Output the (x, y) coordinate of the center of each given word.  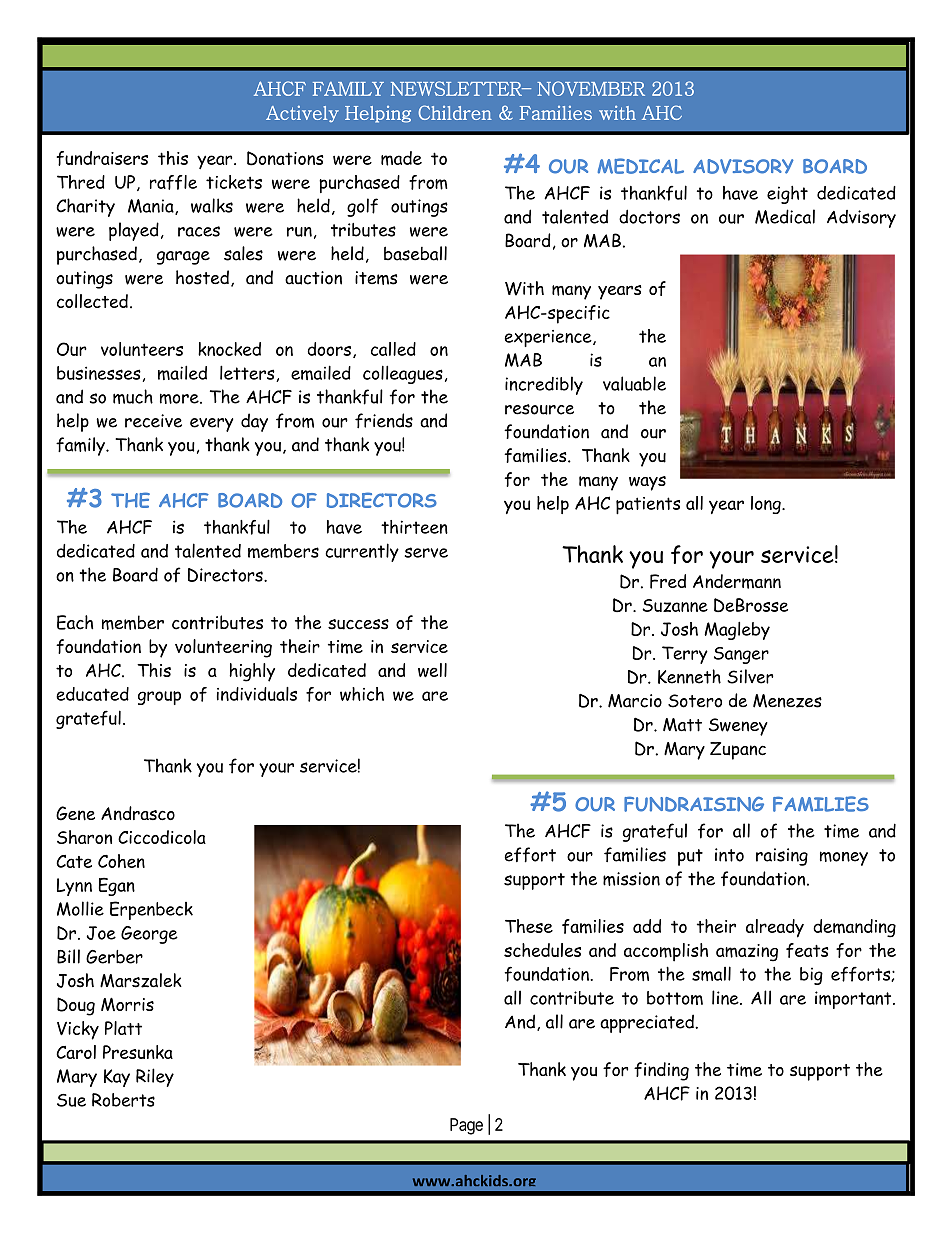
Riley (155, 1077)
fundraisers (102, 158)
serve (426, 552)
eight (787, 195)
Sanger (741, 655)
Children (455, 112)
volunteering (223, 648)
